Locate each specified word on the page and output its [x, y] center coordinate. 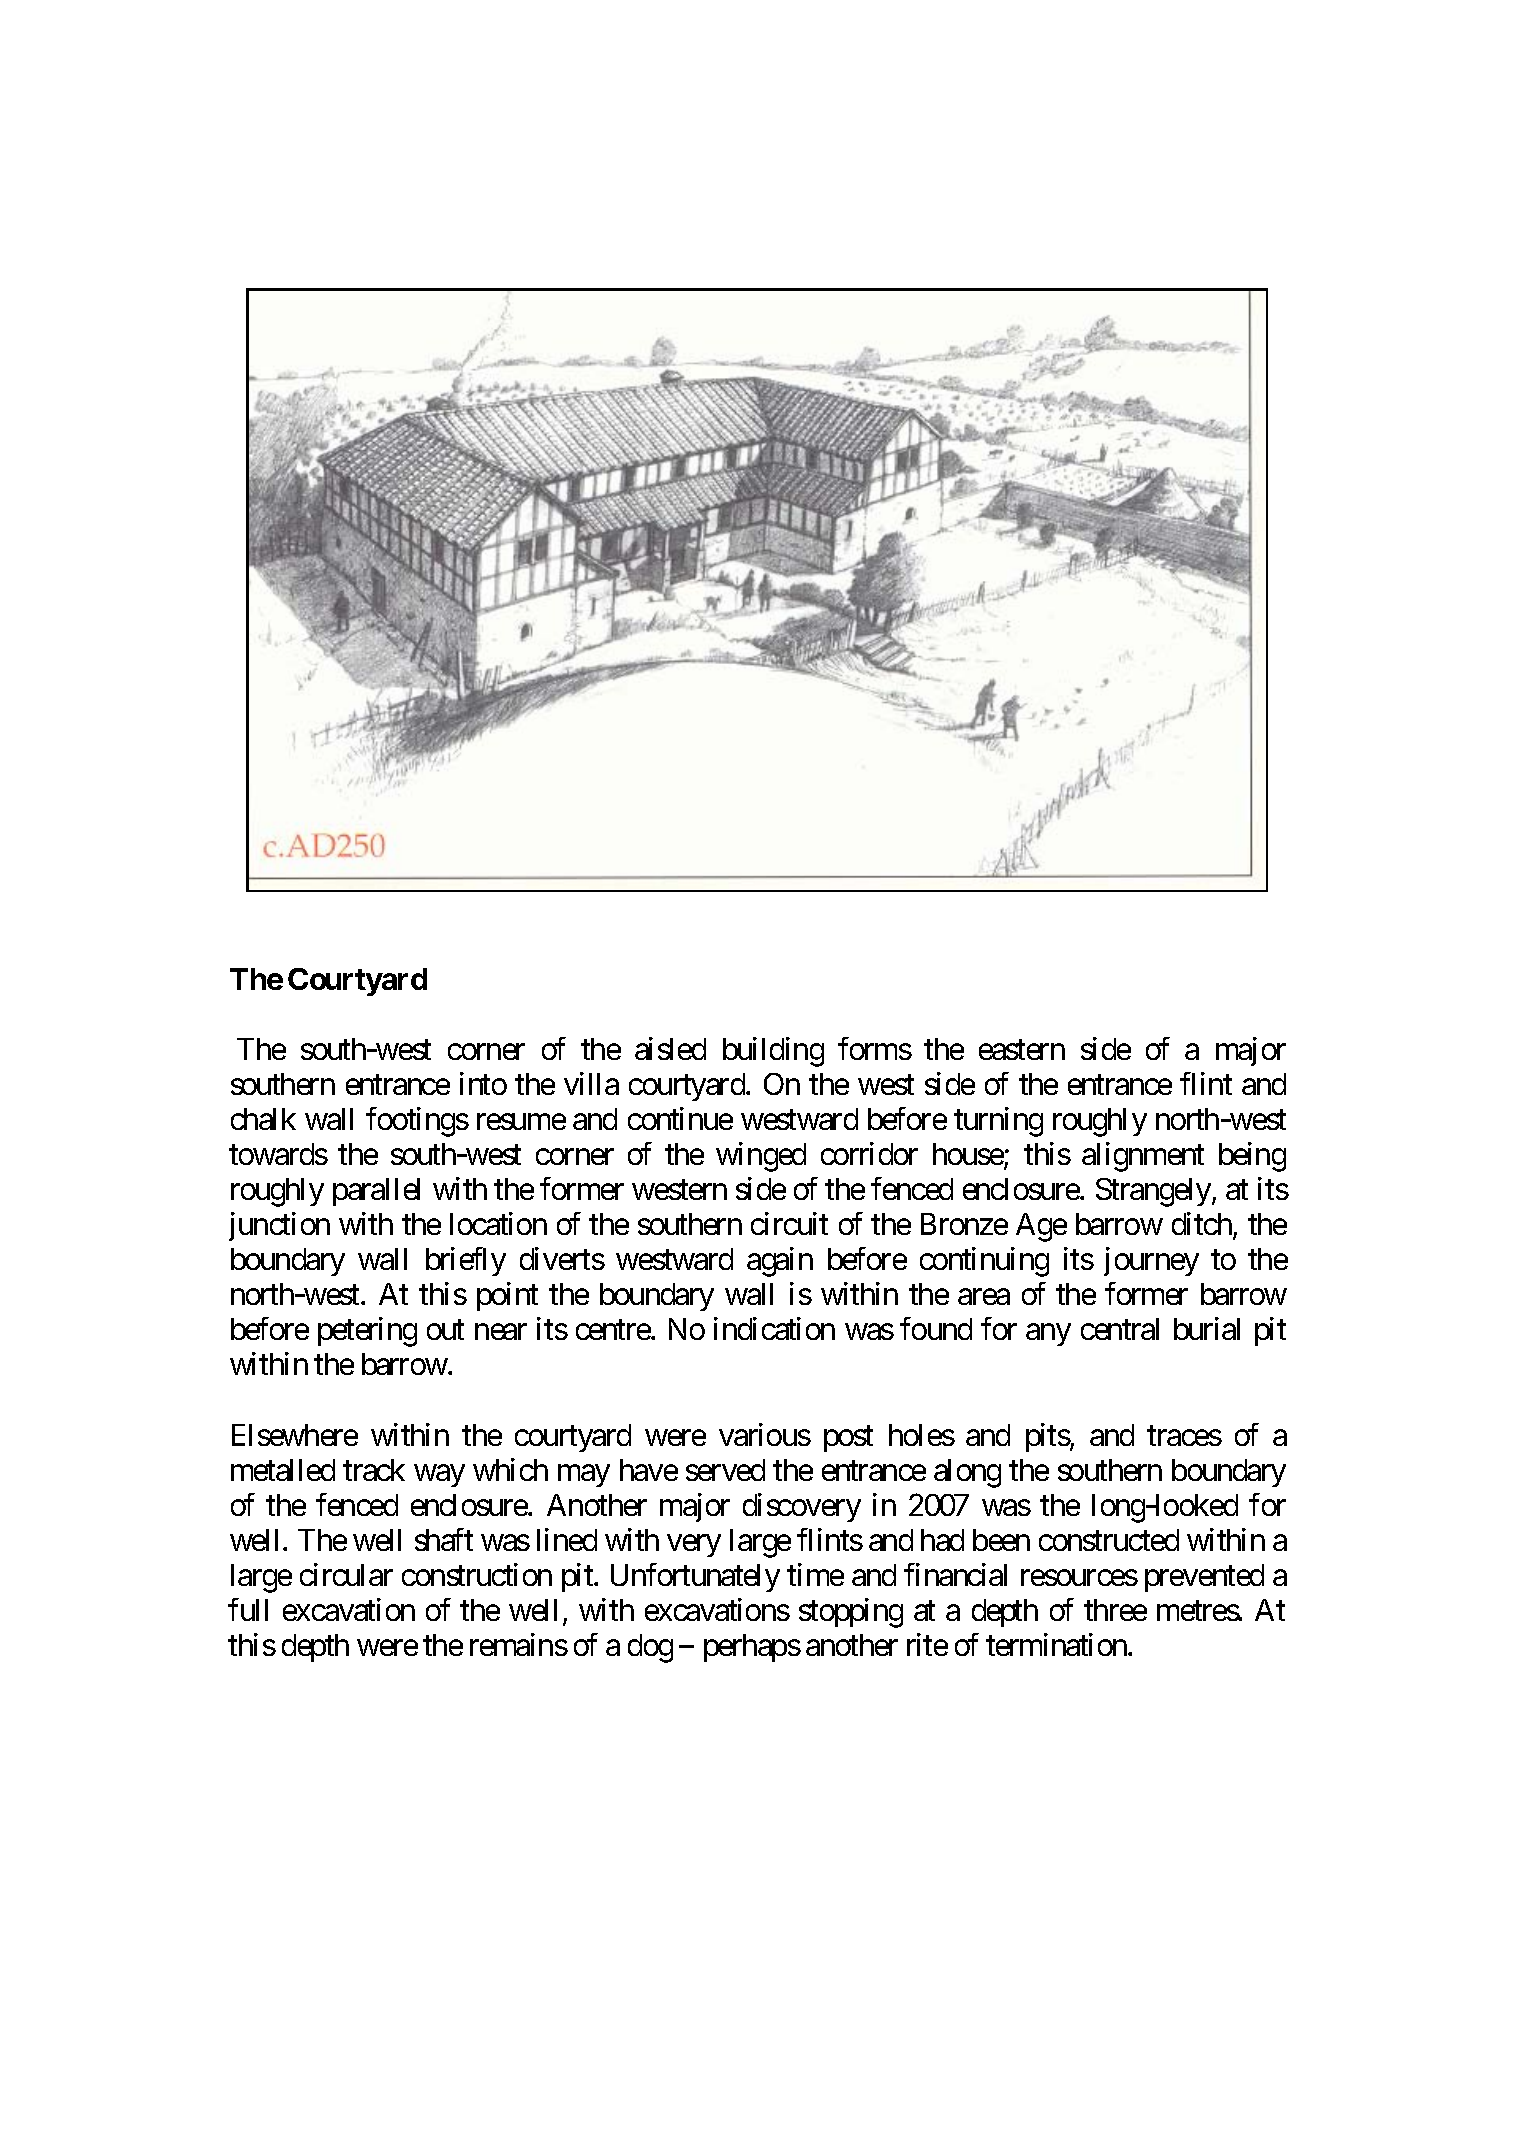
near [501, 1332]
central [1120, 1329]
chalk [263, 1119]
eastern [1022, 1050]
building [773, 1052]
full [248, 1609]
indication [774, 1329]
